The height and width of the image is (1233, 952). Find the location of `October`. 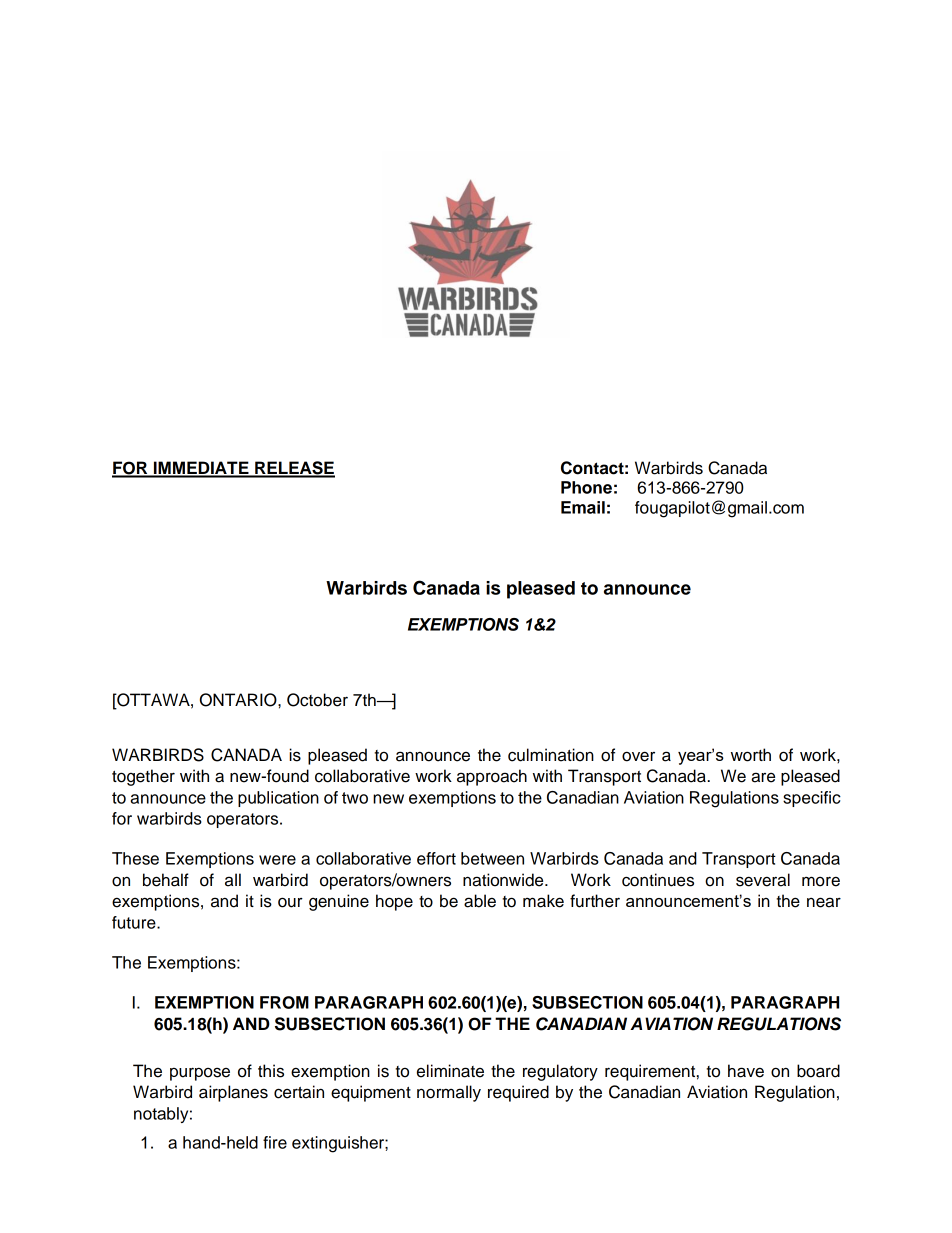

October is located at coordinates (317, 700).
